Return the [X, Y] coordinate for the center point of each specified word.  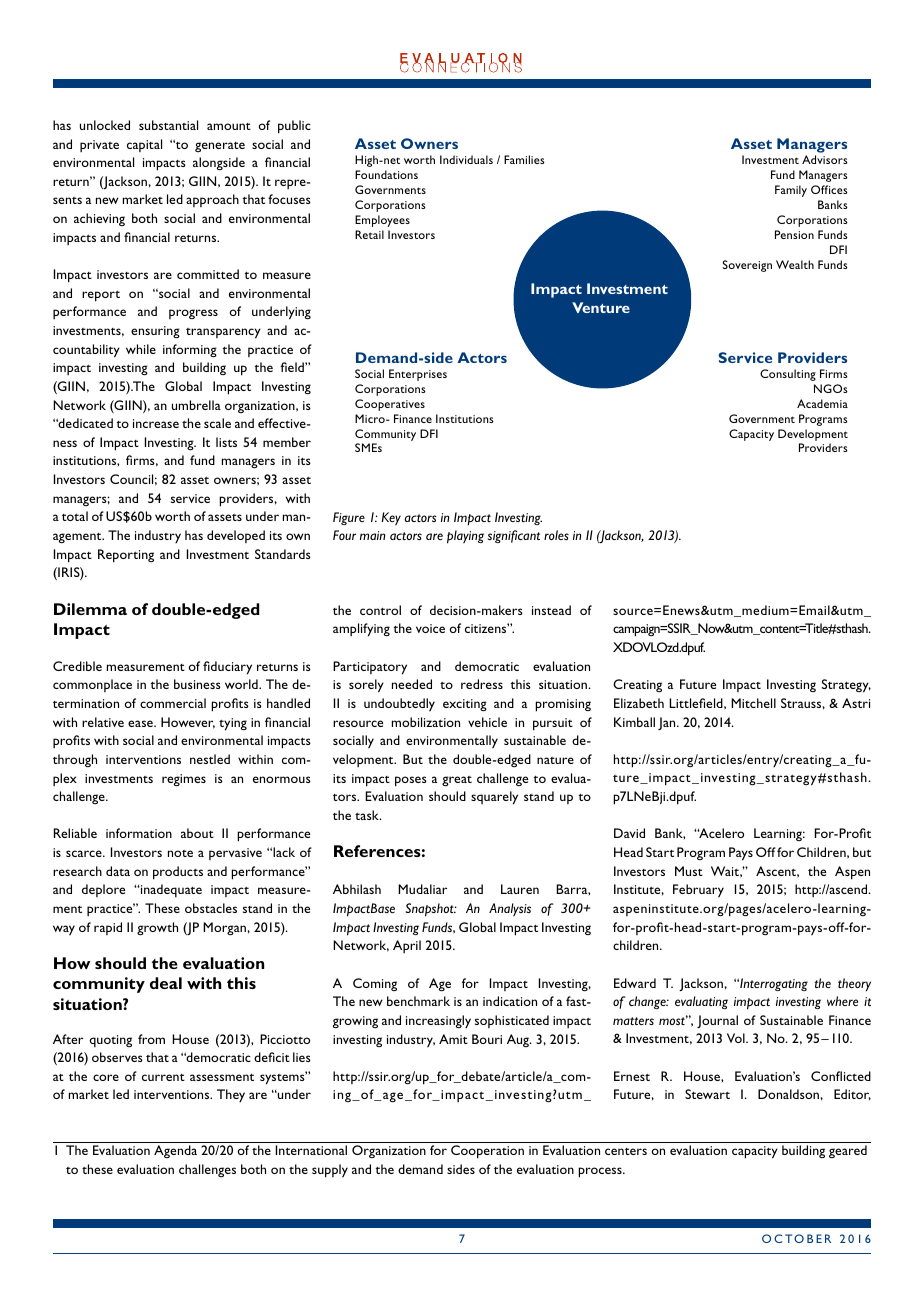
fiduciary [227, 668]
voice [430, 628]
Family [791, 191]
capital [144, 145]
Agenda [175, 1151]
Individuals [466, 159]
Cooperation [487, 1152]
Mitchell [753, 703]
